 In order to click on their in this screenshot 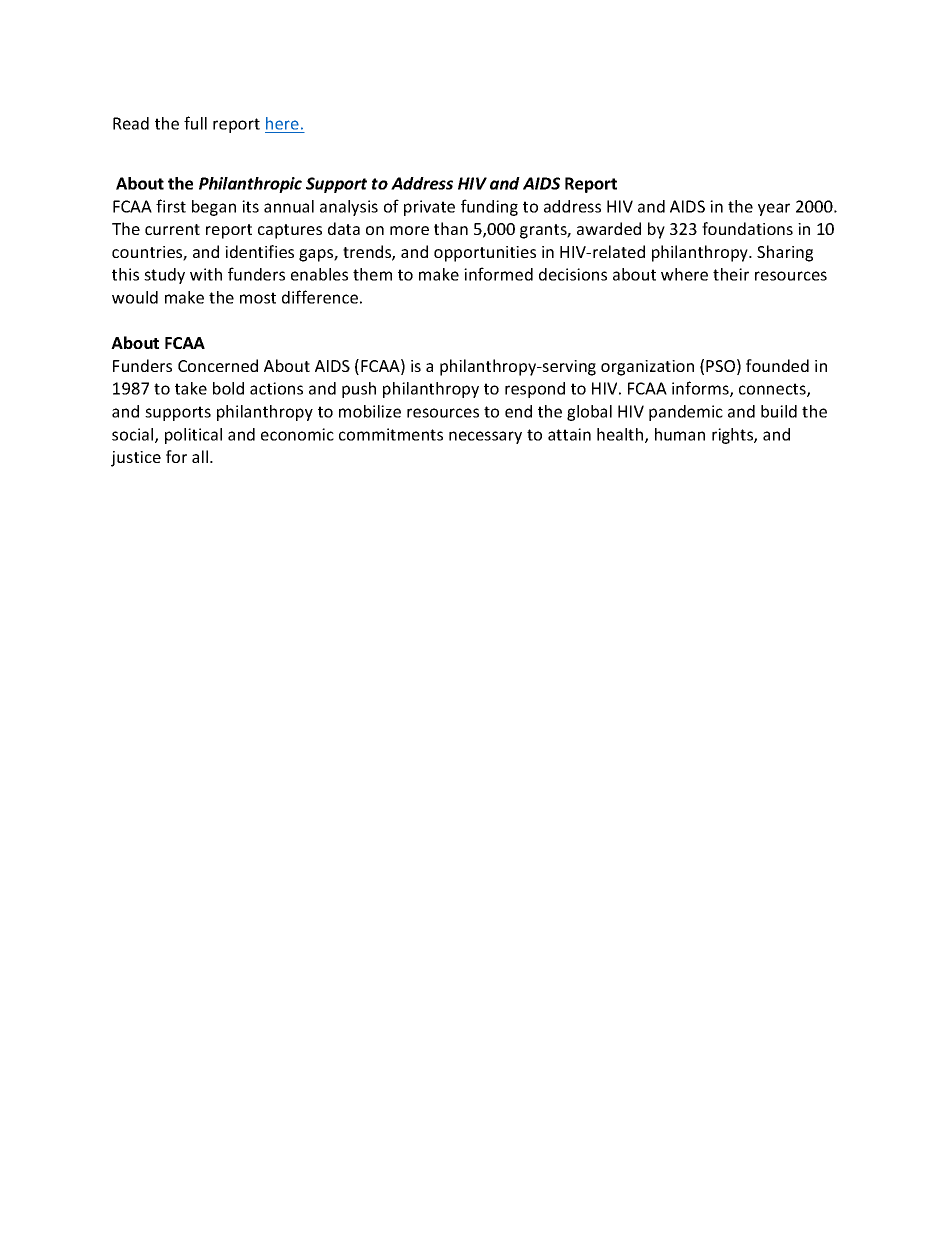, I will do `click(731, 274)`.
